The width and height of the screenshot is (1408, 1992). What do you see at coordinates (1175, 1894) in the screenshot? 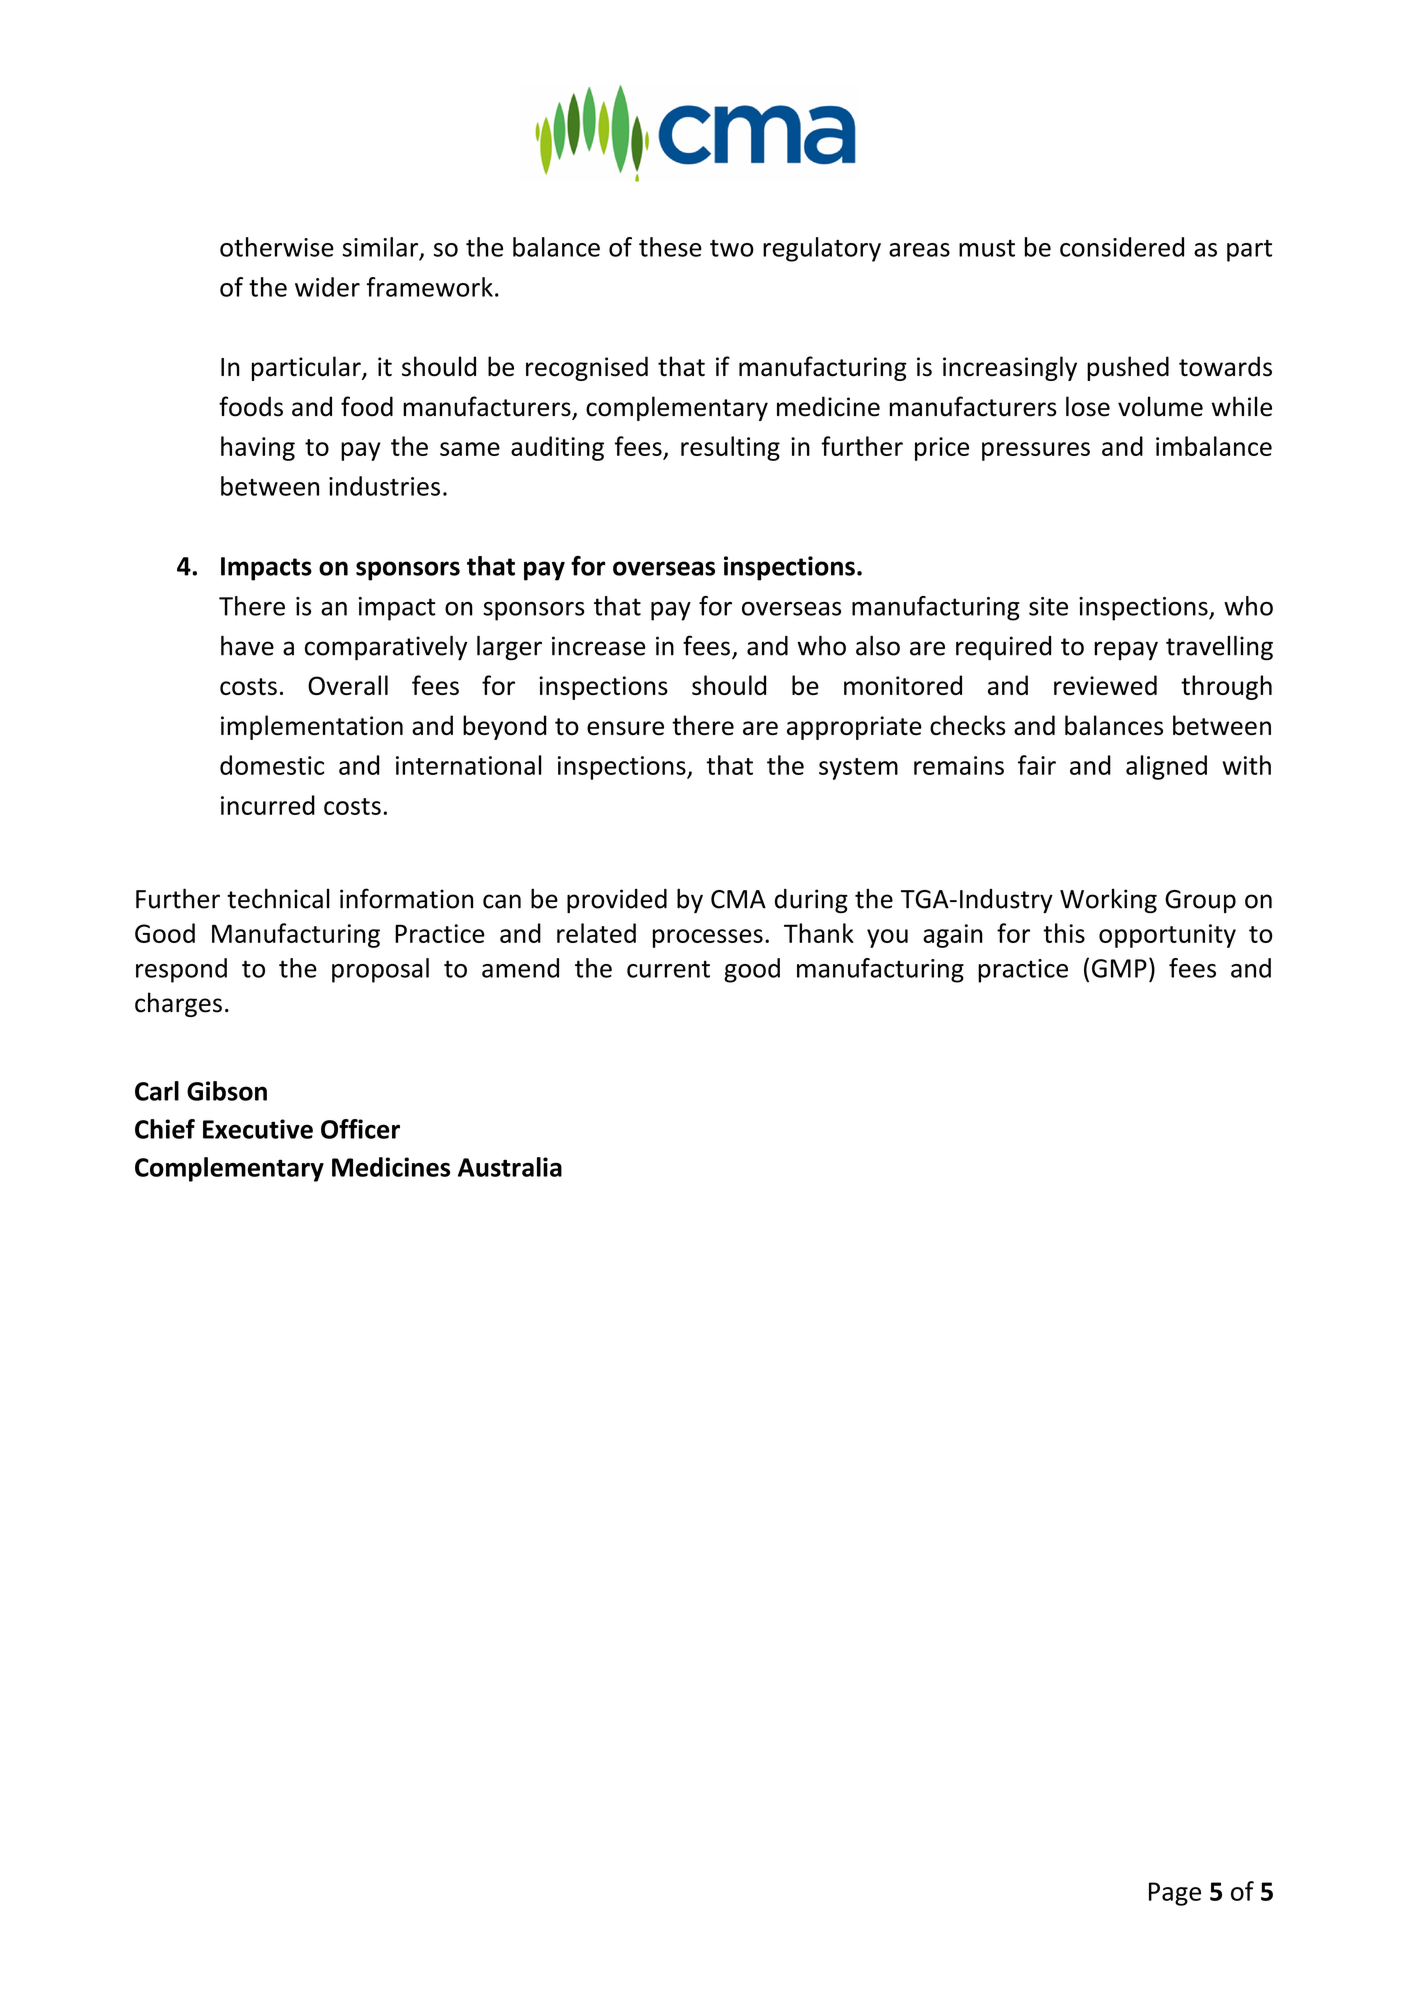
I see `Page` at bounding box center [1175, 1894].
